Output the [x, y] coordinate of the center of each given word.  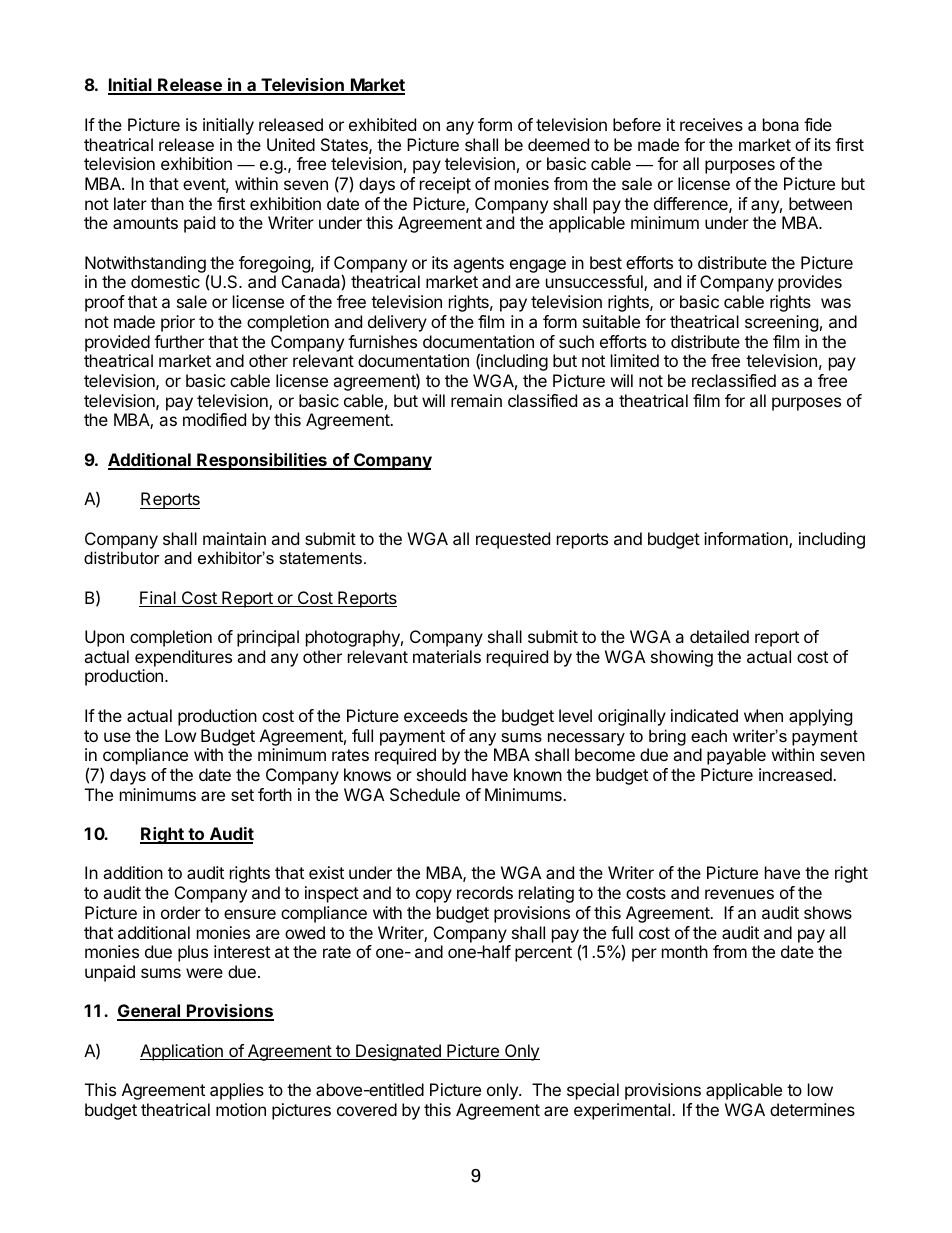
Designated [398, 1052]
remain [476, 400]
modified [214, 419]
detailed [719, 636]
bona [781, 124]
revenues [739, 894]
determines [812, 1109]
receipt [445, 185]
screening [781, 323]
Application [182, 1052]
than [167, 203]
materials [447, 656]
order [181, 912]
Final [158, 599]
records [485, 892]
